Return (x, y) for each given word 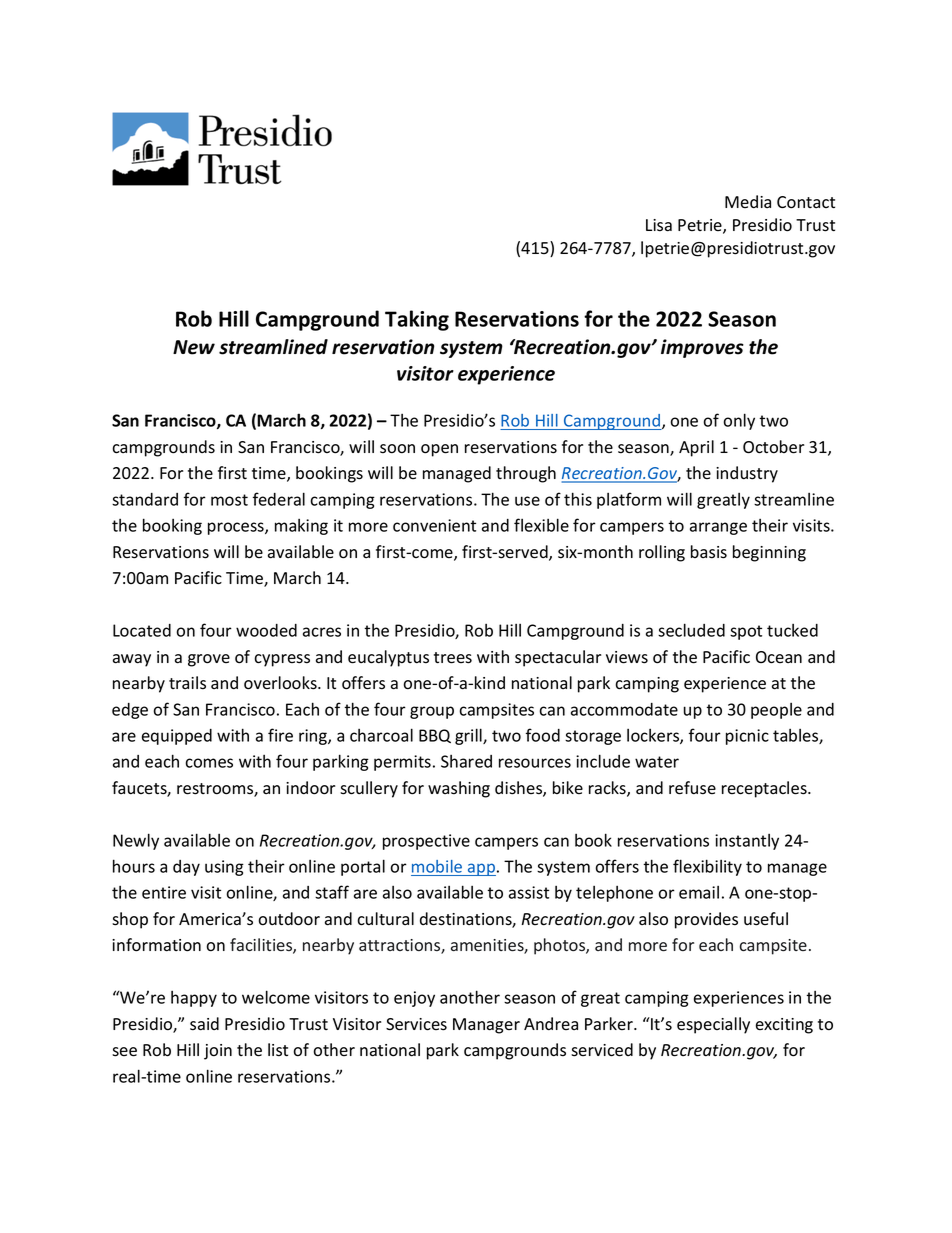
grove (209, 660)
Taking (417, 320)
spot (746, 632)
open (439, 450)
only (739, 421)
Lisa (659, 225)
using (224, 868)
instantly (747, 842)
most (229, 500)
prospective (426, 842)
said (204, 1024)
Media (748, 201)
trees (453, 658)
